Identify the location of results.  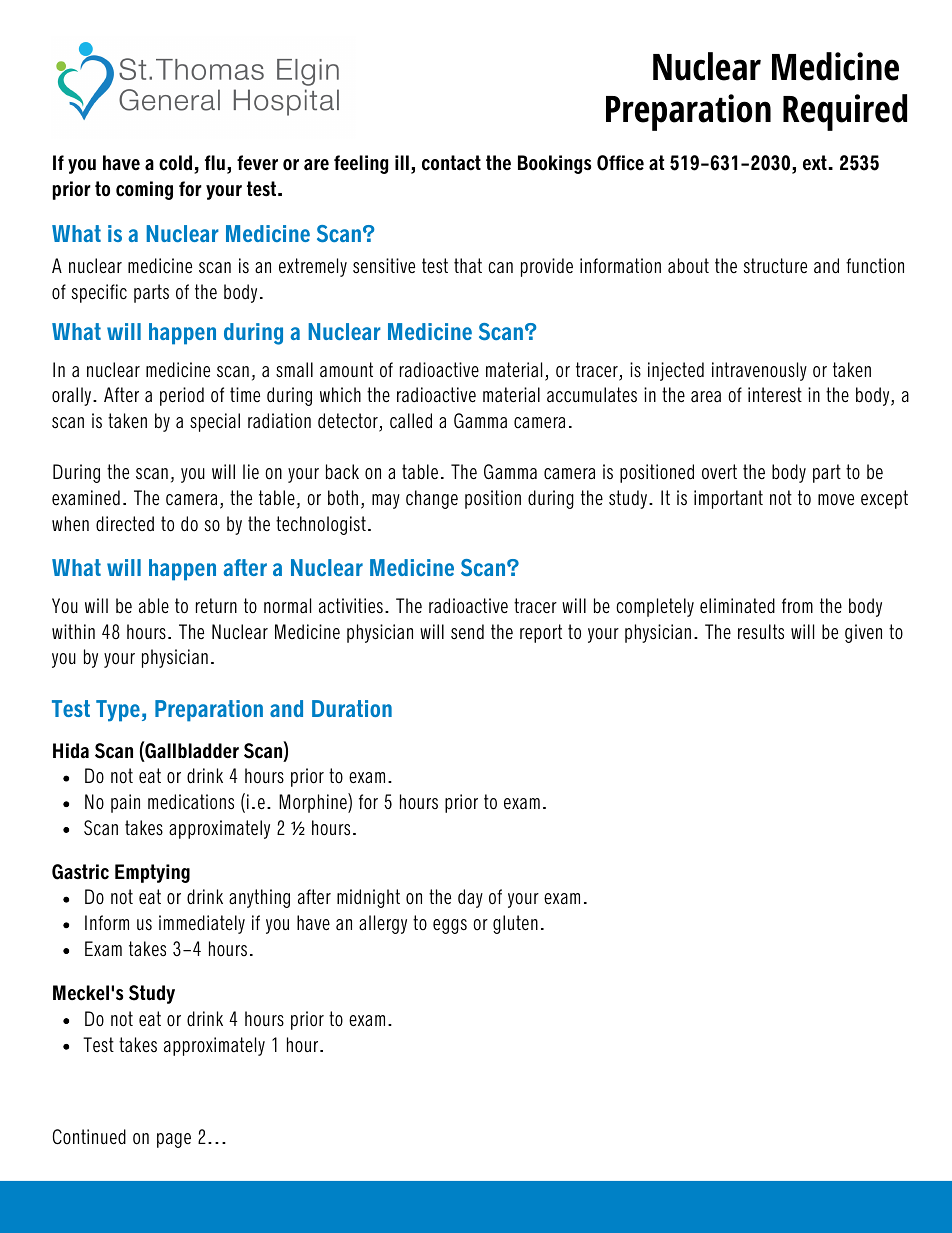
(761, 632).
